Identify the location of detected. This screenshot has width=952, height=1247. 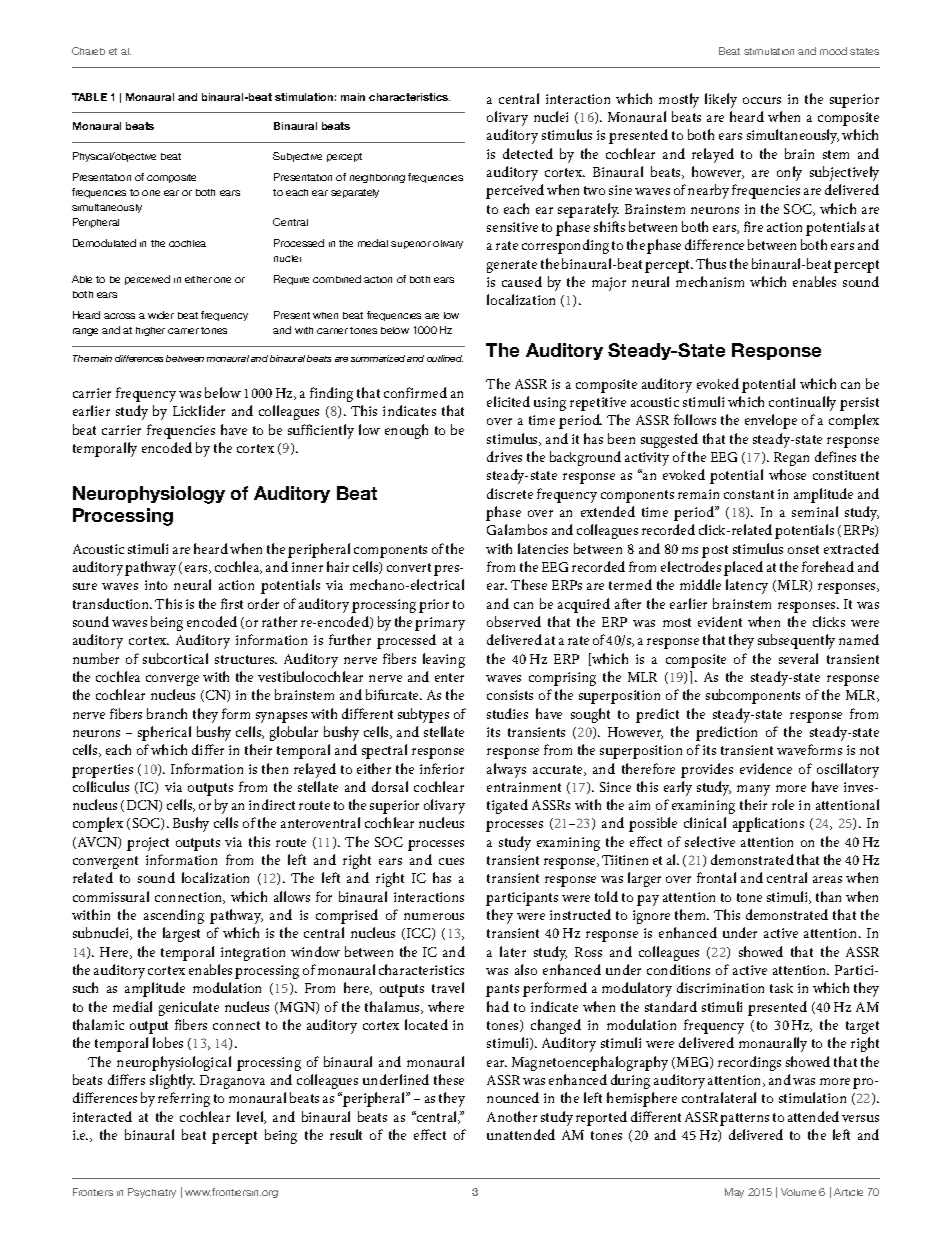
(528, 153).
